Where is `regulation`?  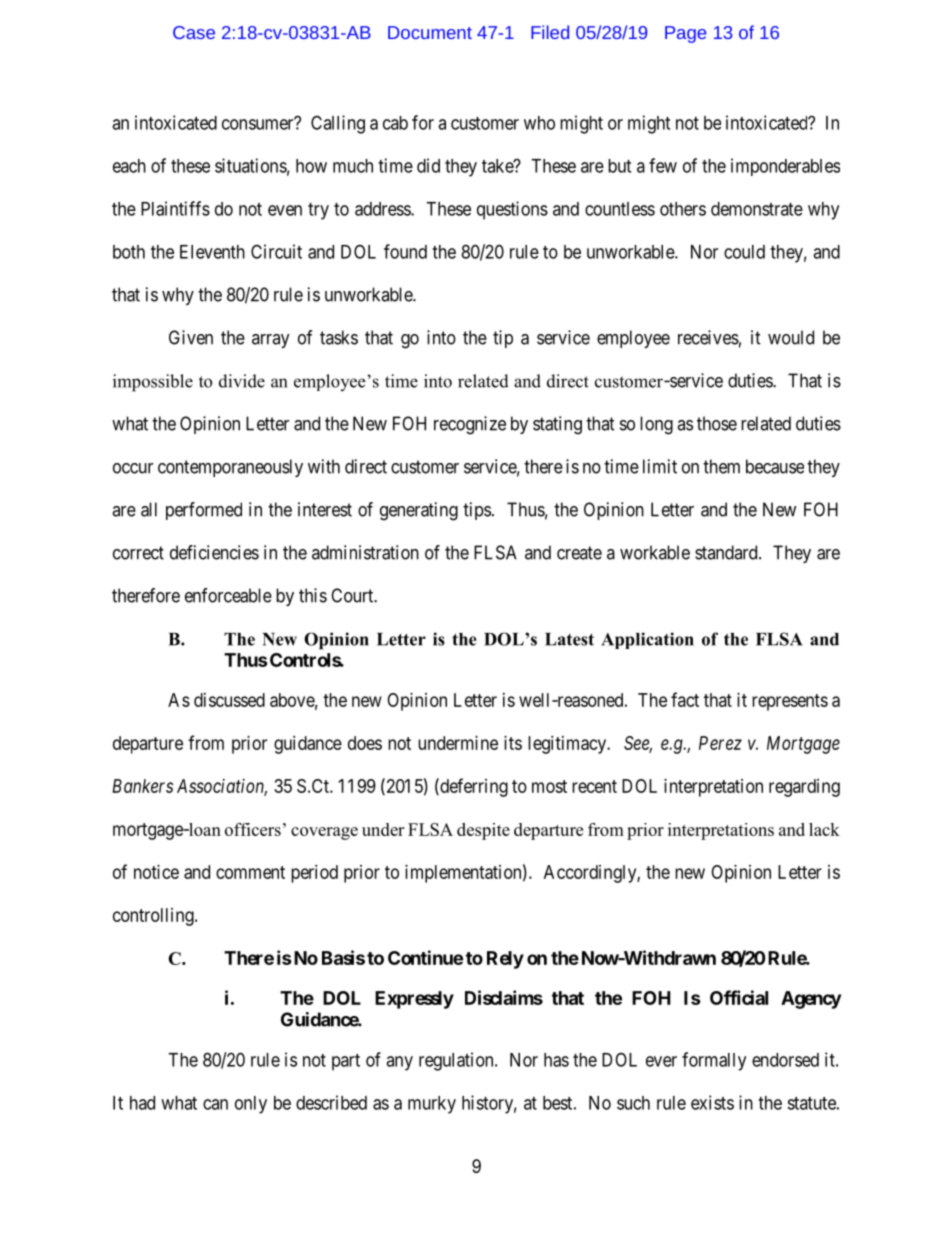
regulation is located at coordinates (457, 1061).
